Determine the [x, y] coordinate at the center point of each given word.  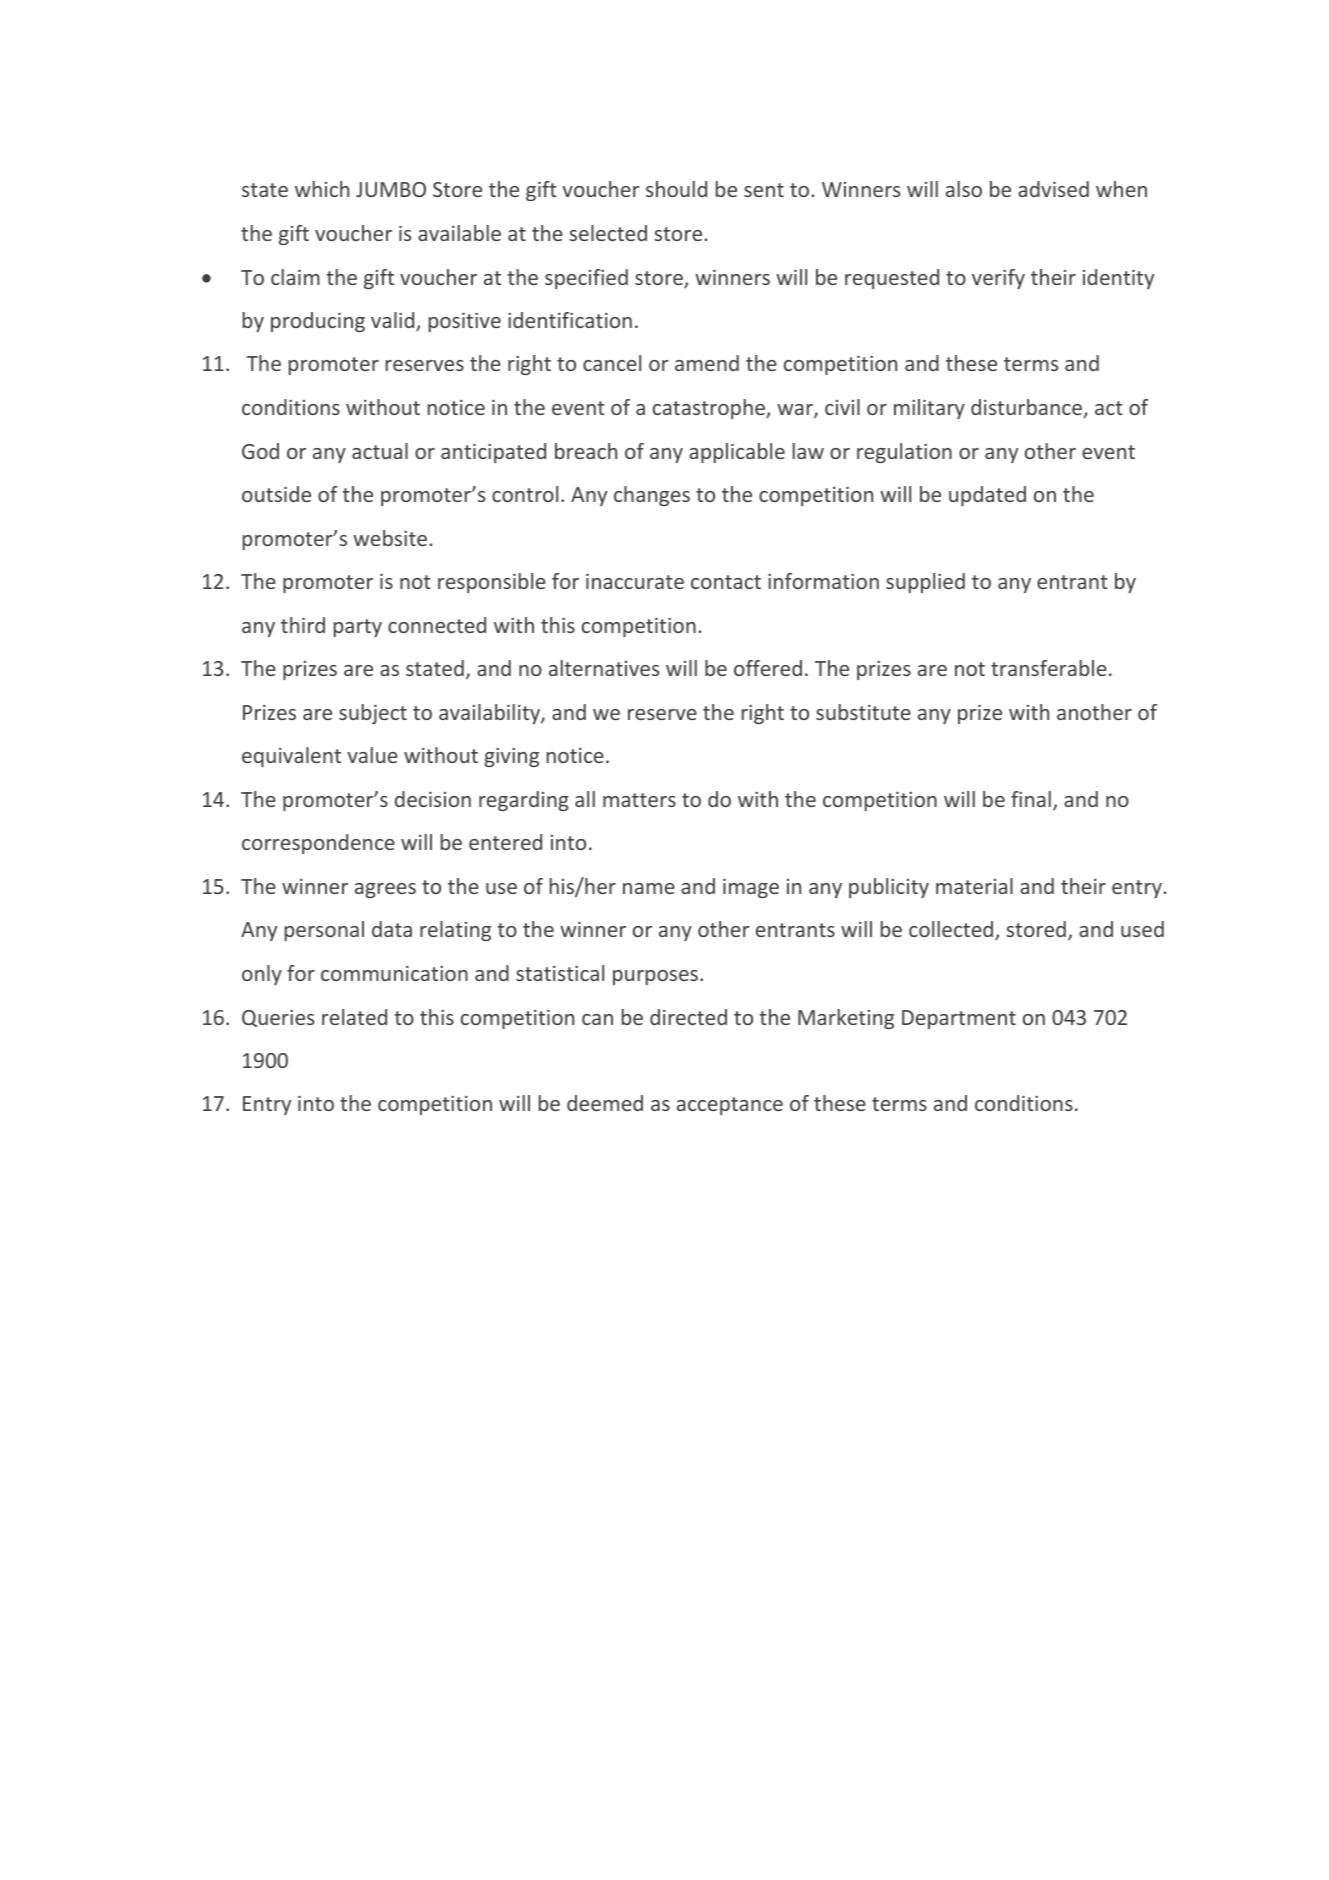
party [358, 628]
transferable [1049, 668]
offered [768, 668]
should [676, 189]
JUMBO [391, 189]
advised [1053, 189]
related [354, 1017]
